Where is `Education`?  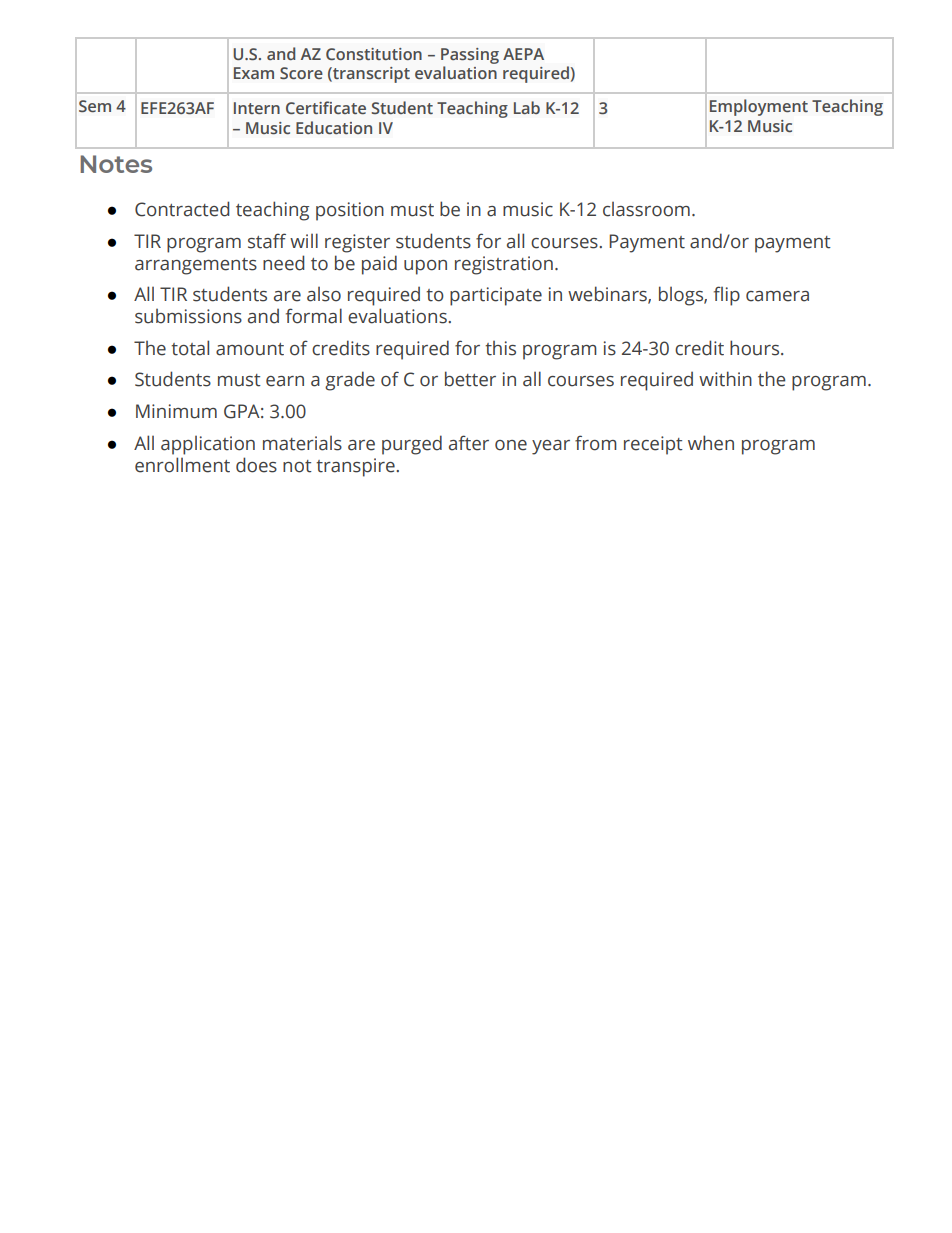 Education is located at coordinates (334, 127).
